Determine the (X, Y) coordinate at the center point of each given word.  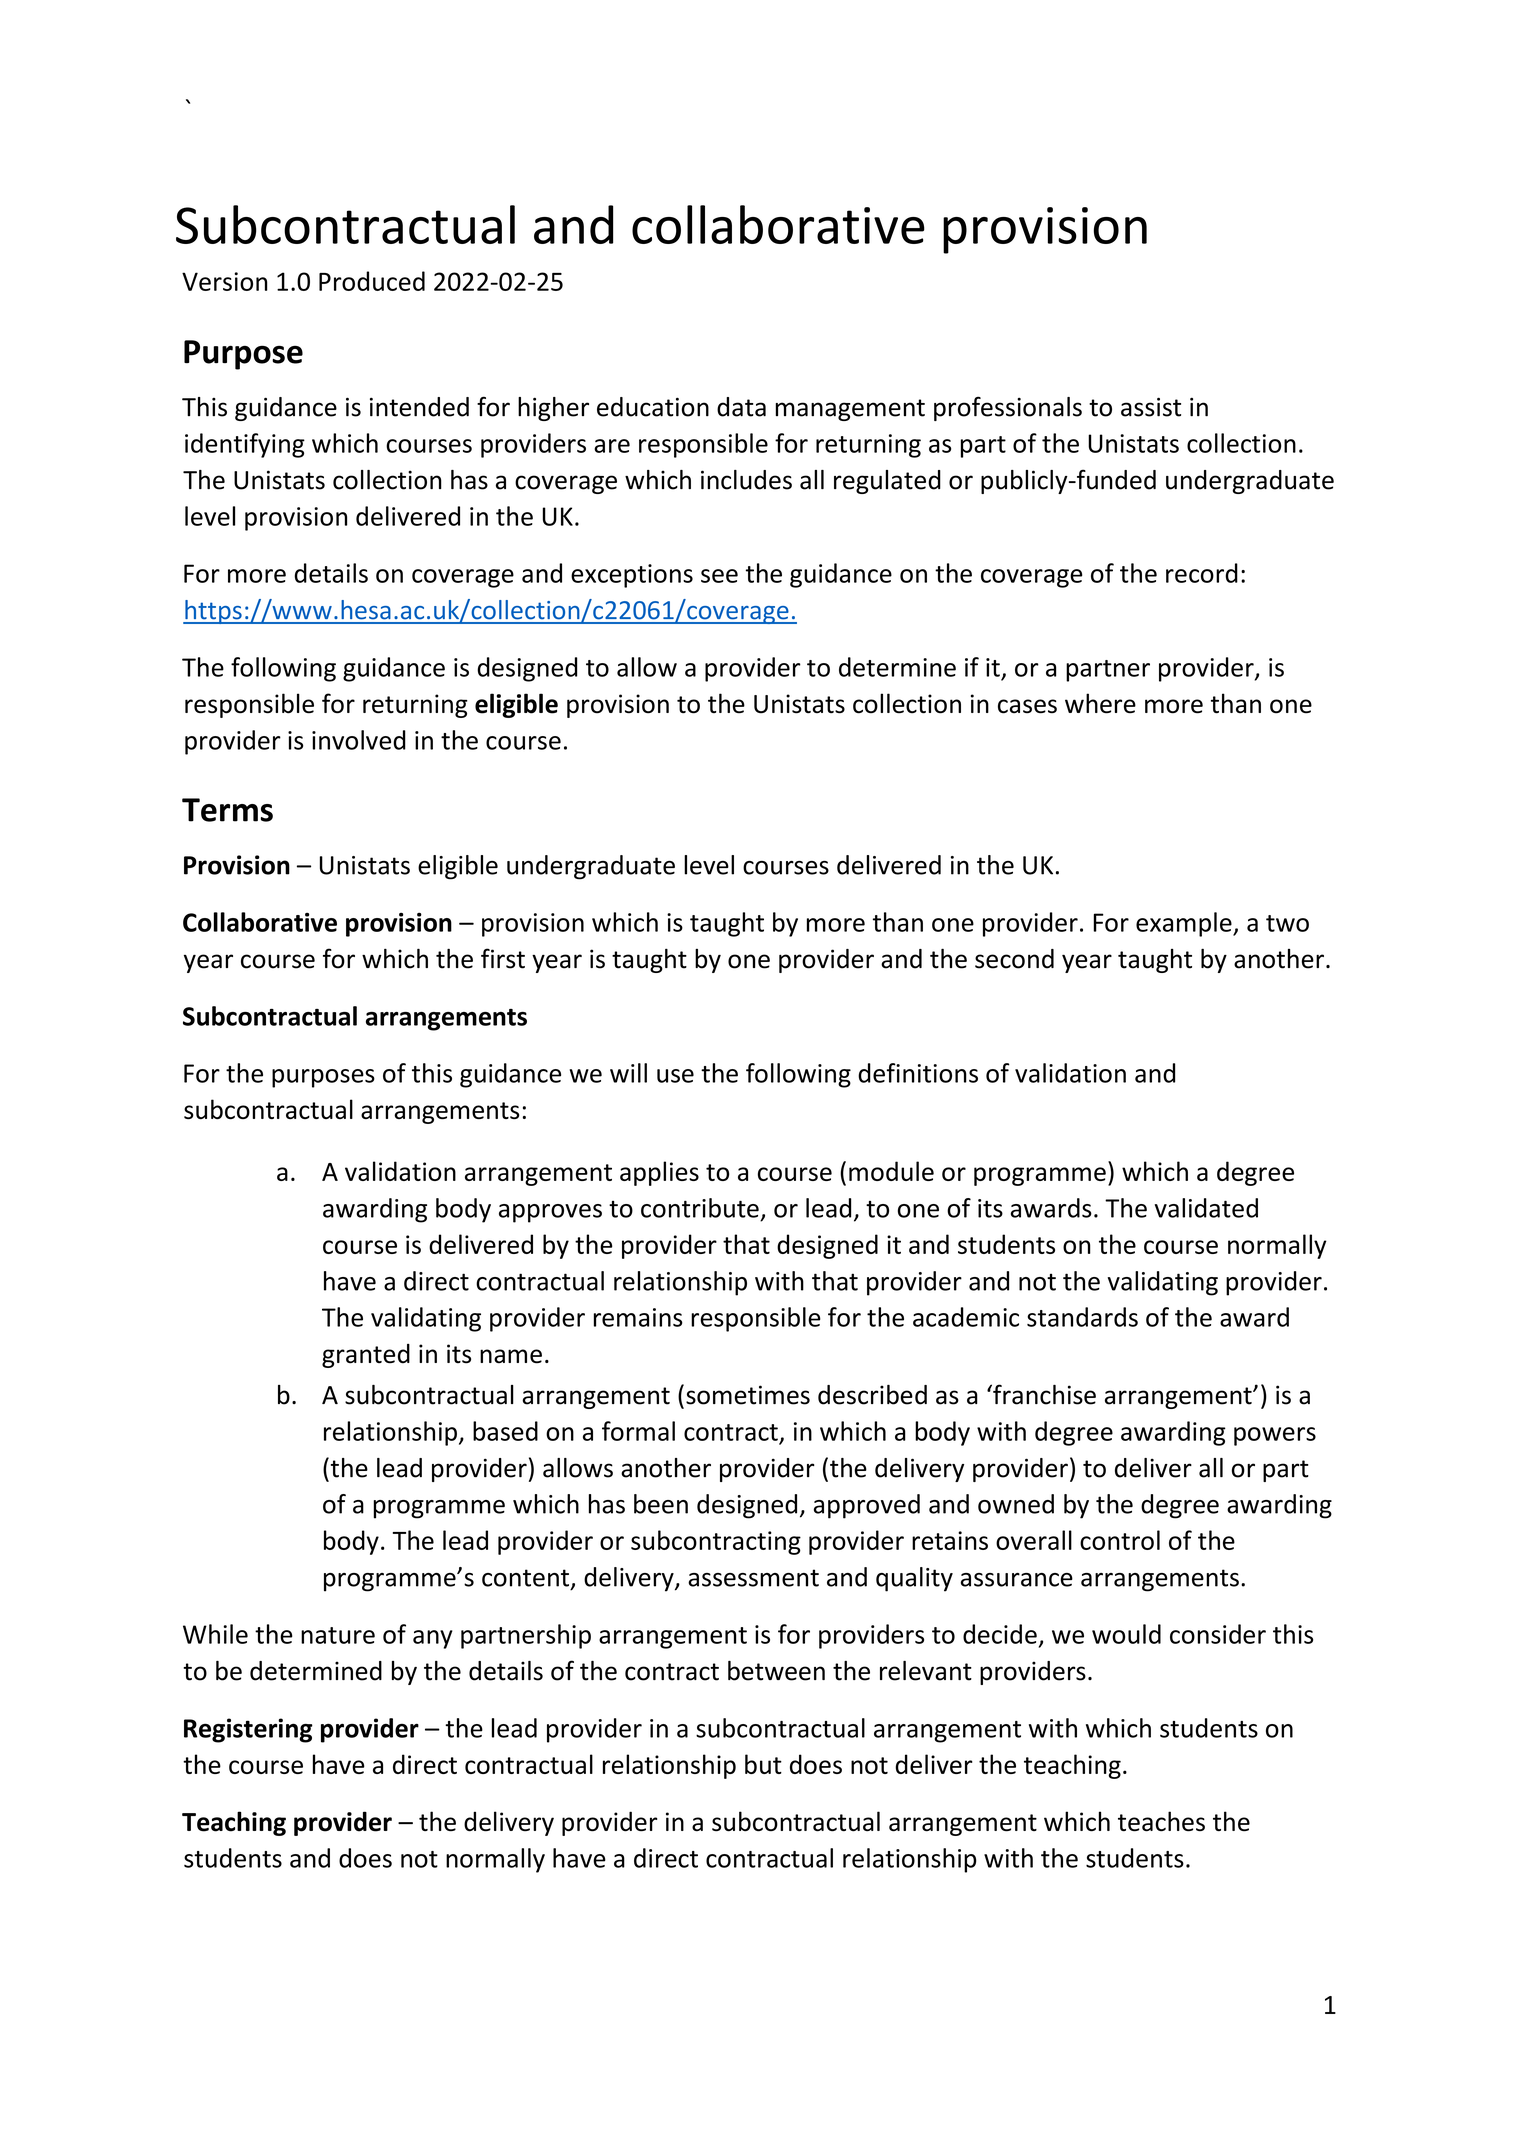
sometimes (748, 1395)
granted (366, 1356)
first (503, 958)
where (1100, 703)
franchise (1043, 1394)
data (741, 407)
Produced (372, 281)
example (1185, 924)
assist (1151, 407)
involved (359, 740)
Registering (248, 1730)
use (675, 1076)
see (719, 576)
